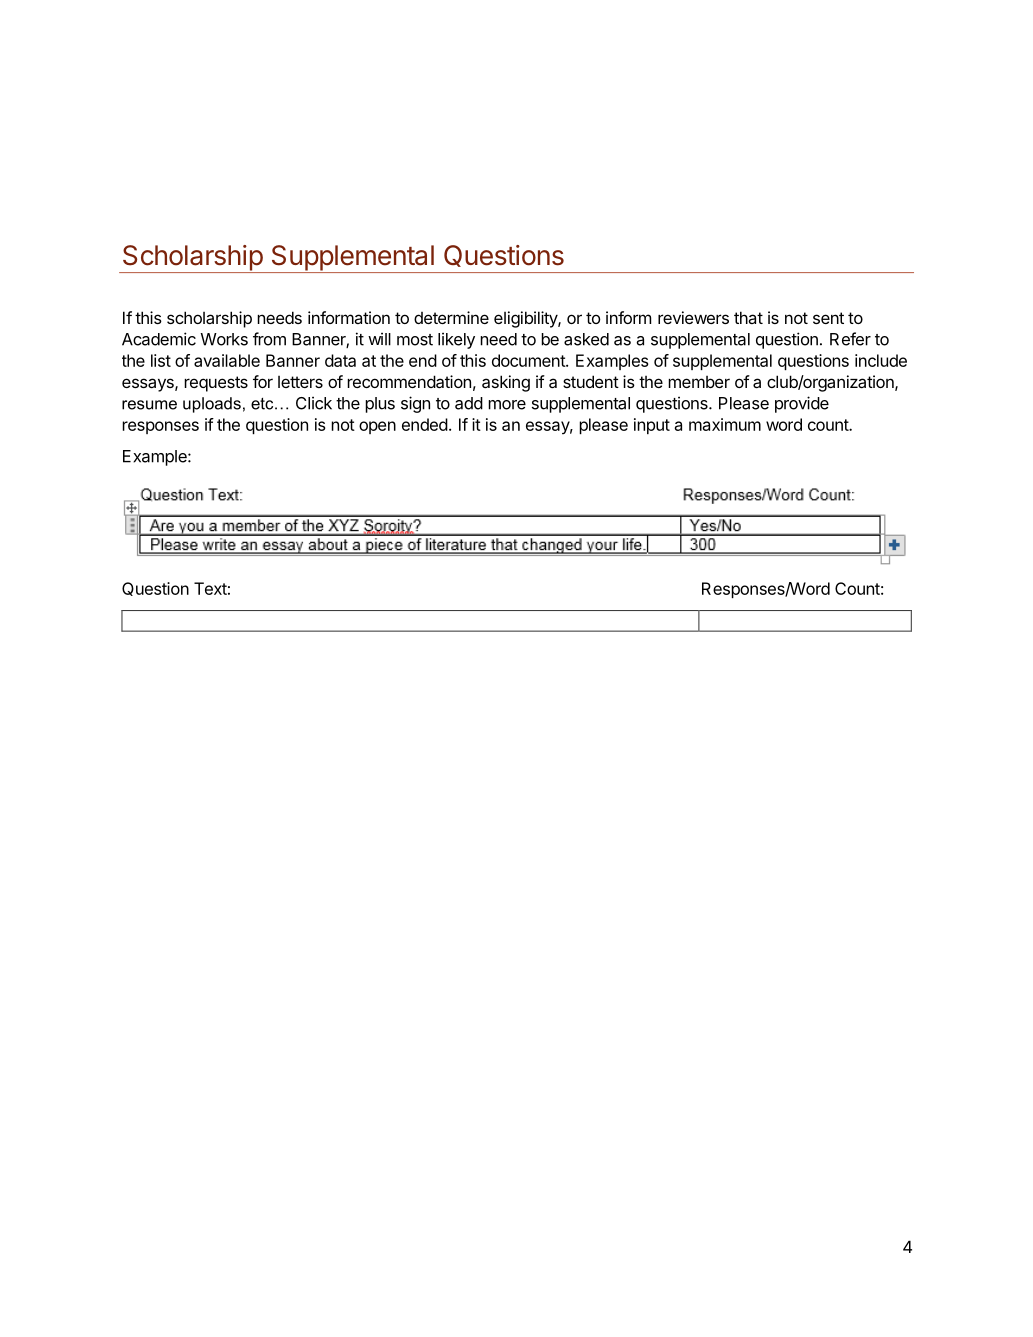  Describe the element at coordinates (529, 360) in the screenshot. I see `document` at that location.
